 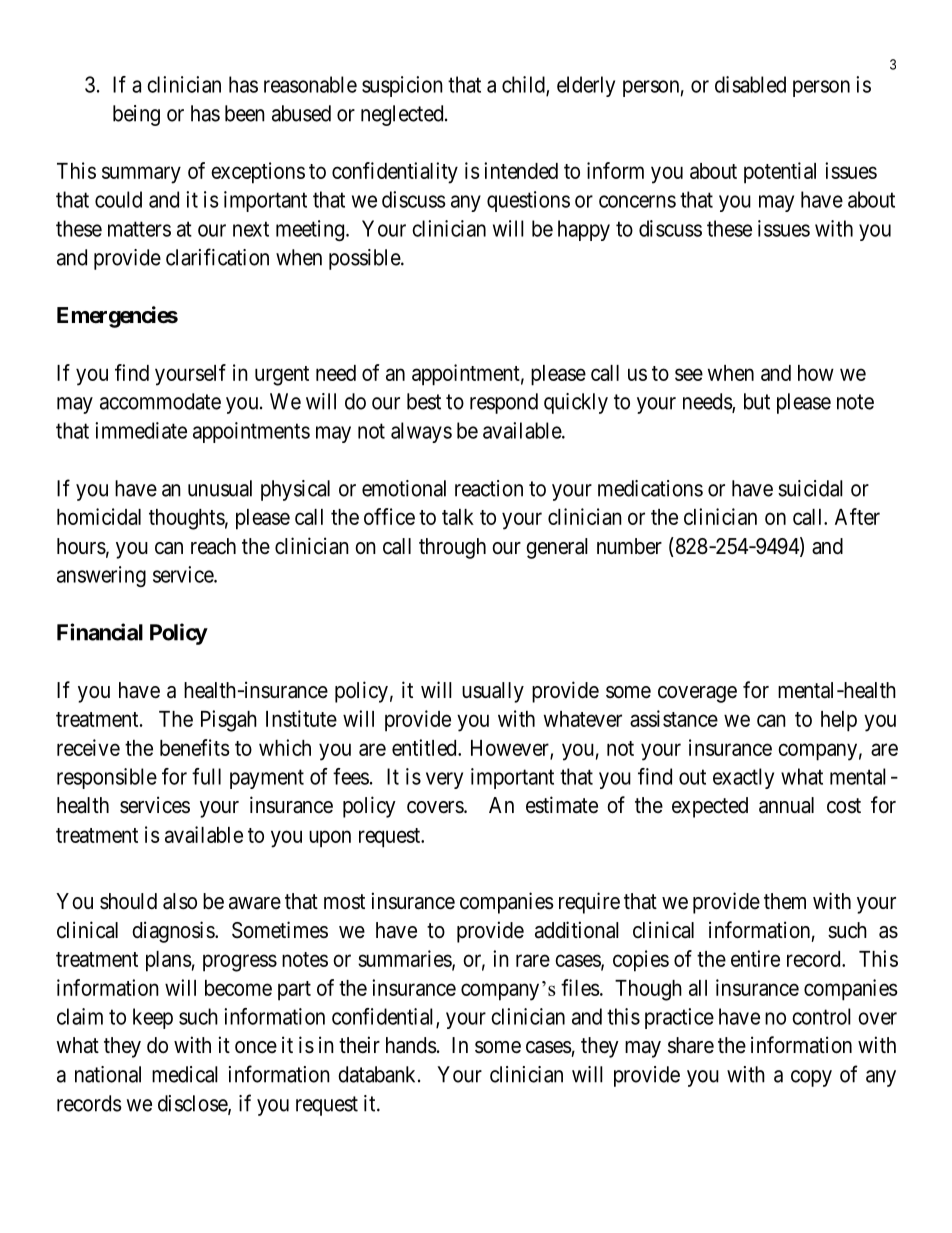 What do you see at coordinates (786, 805) in the page?
I see `annual` at bounding box center [786, 805].
